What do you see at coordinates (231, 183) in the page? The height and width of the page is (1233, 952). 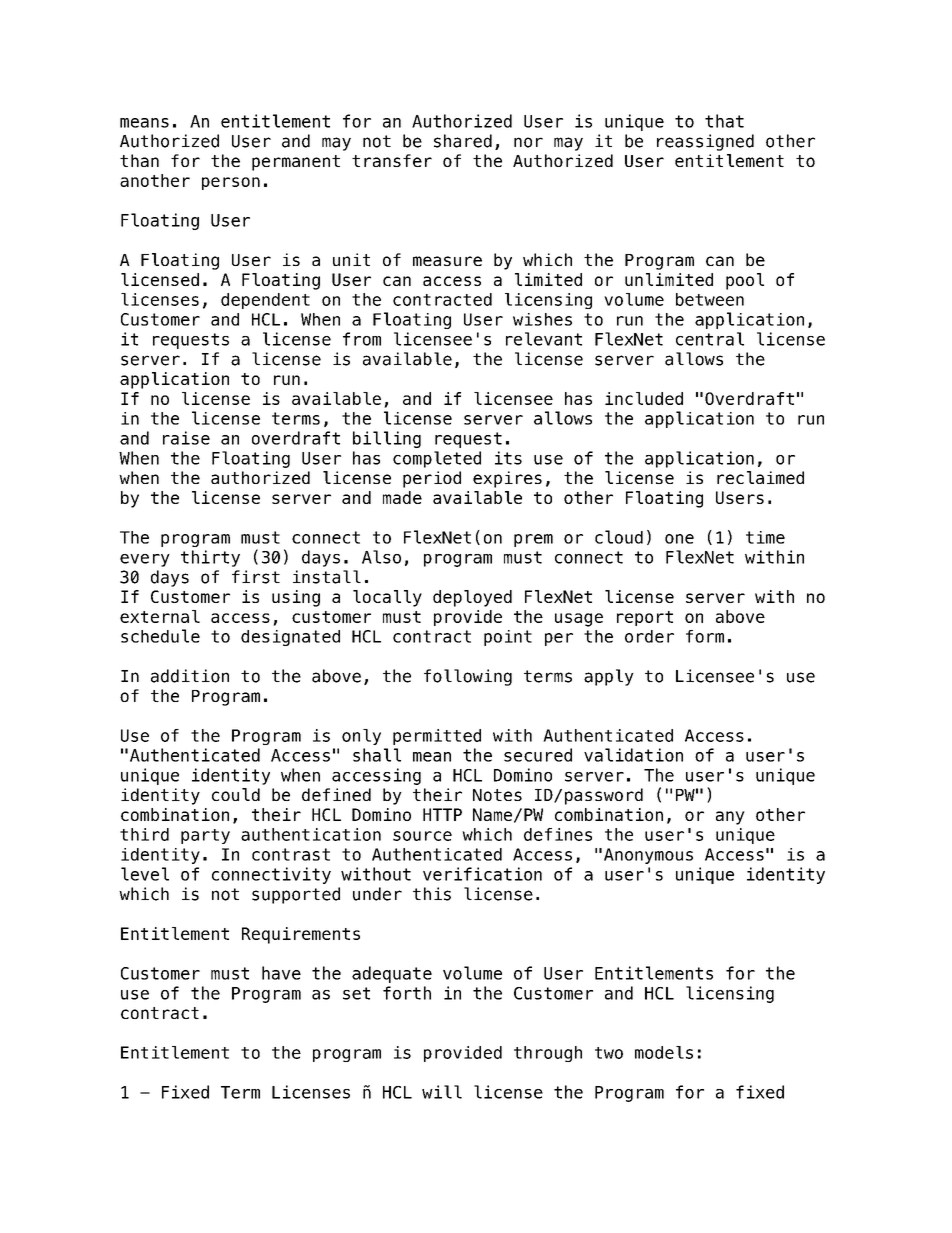 I see `person` at bounding box center [231, 183].
